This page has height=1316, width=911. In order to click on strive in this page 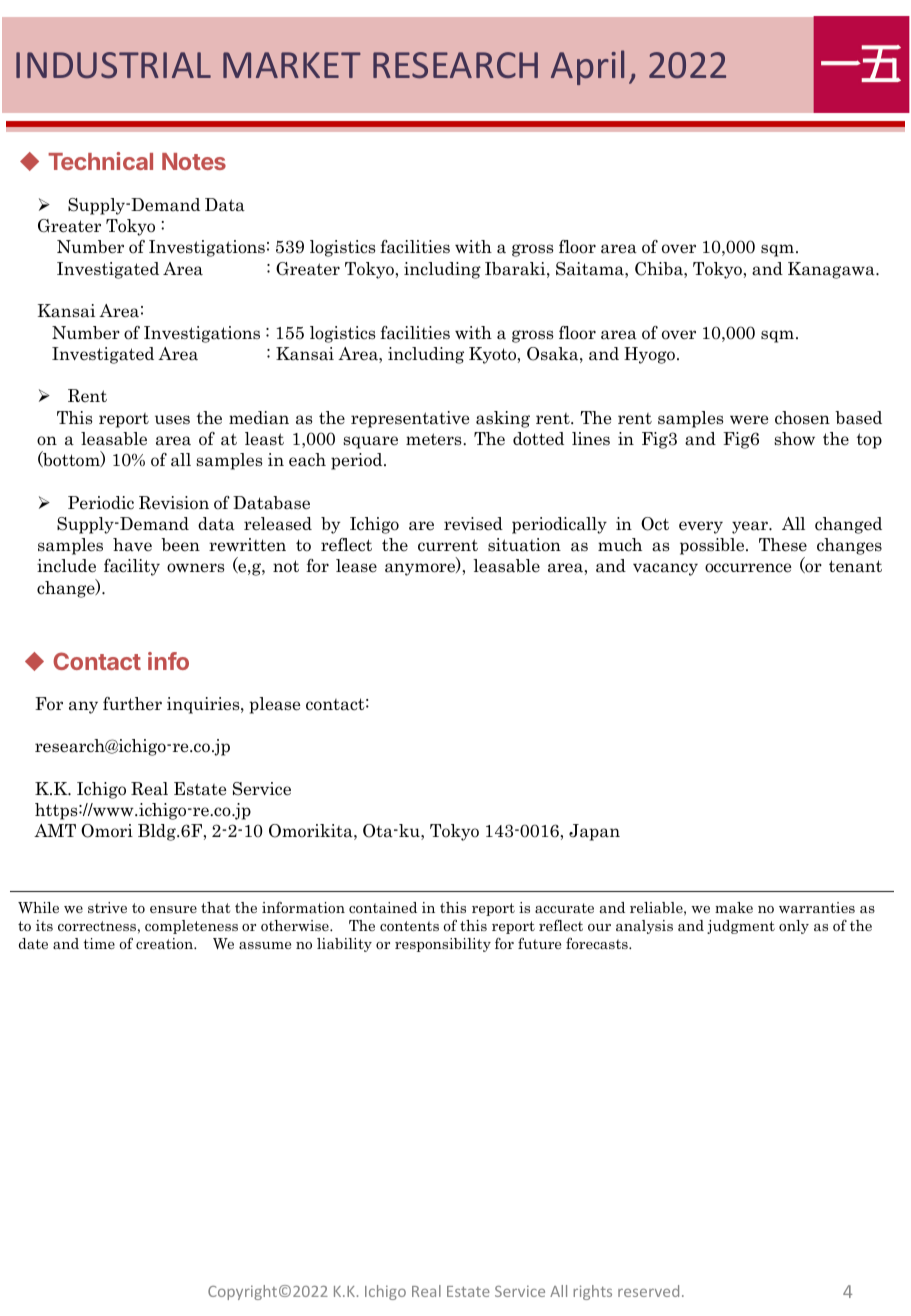, I will do `click(107, 907)`.
